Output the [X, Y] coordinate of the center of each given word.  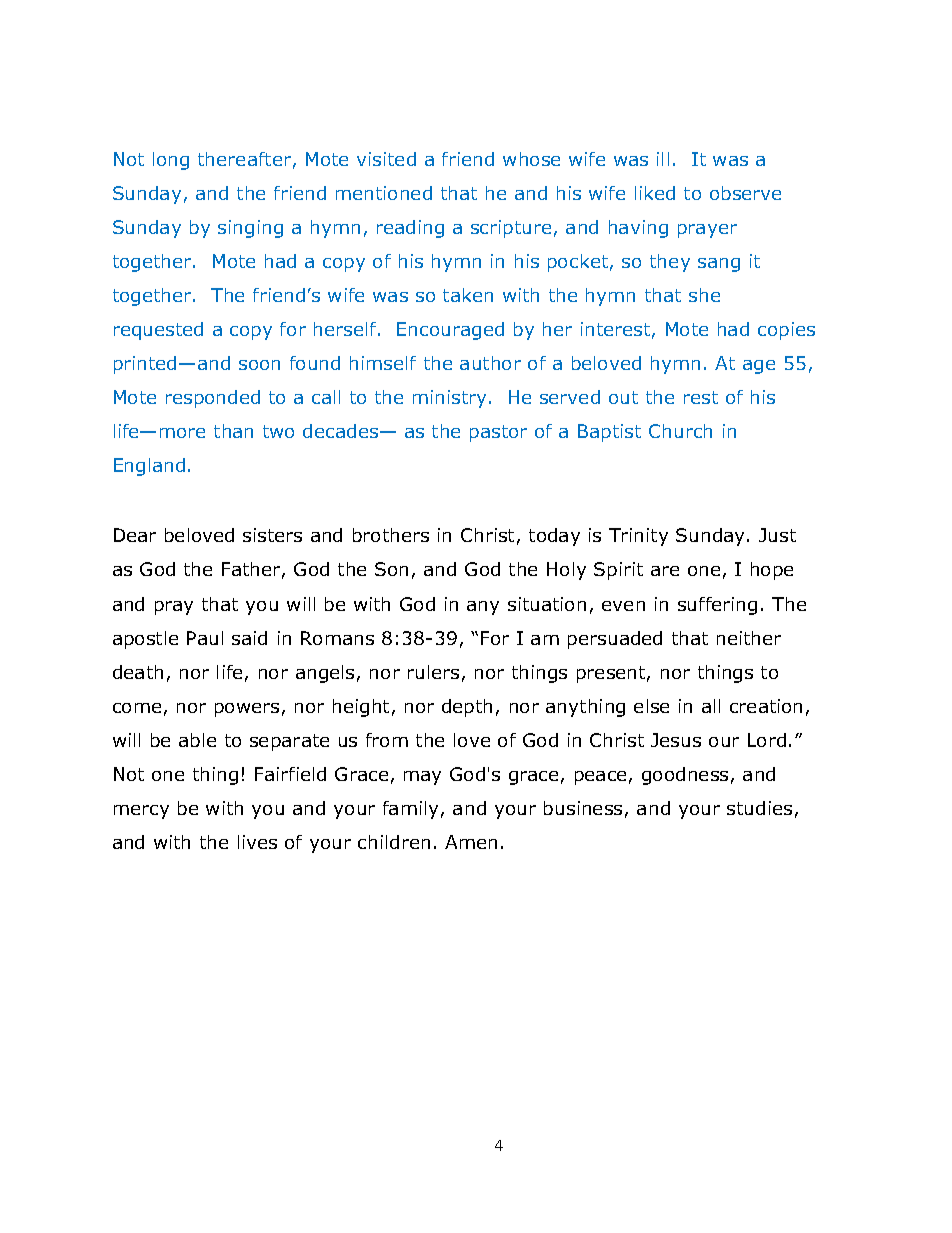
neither [749, 638]
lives [257, 842]
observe [745, 193]
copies [786, 331]
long [171, 161]
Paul [205, 638]
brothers [391, 535]
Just [777, 535]
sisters [272, 535]
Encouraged [450, 331]
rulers [433, 672]
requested [158, 331]
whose [531, 159]
